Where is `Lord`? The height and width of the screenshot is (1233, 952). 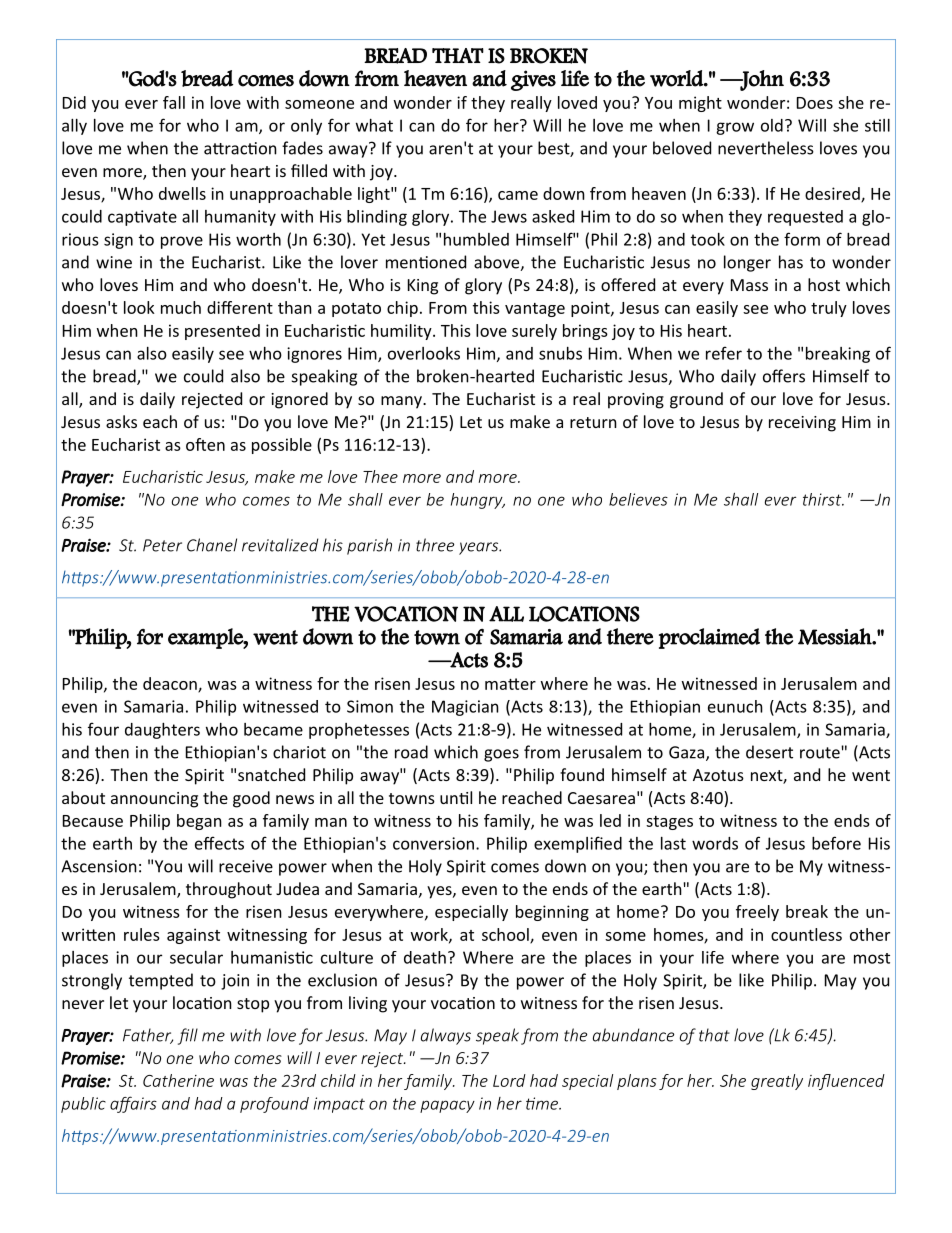
Lord is located at coordinates (509, 1080).
